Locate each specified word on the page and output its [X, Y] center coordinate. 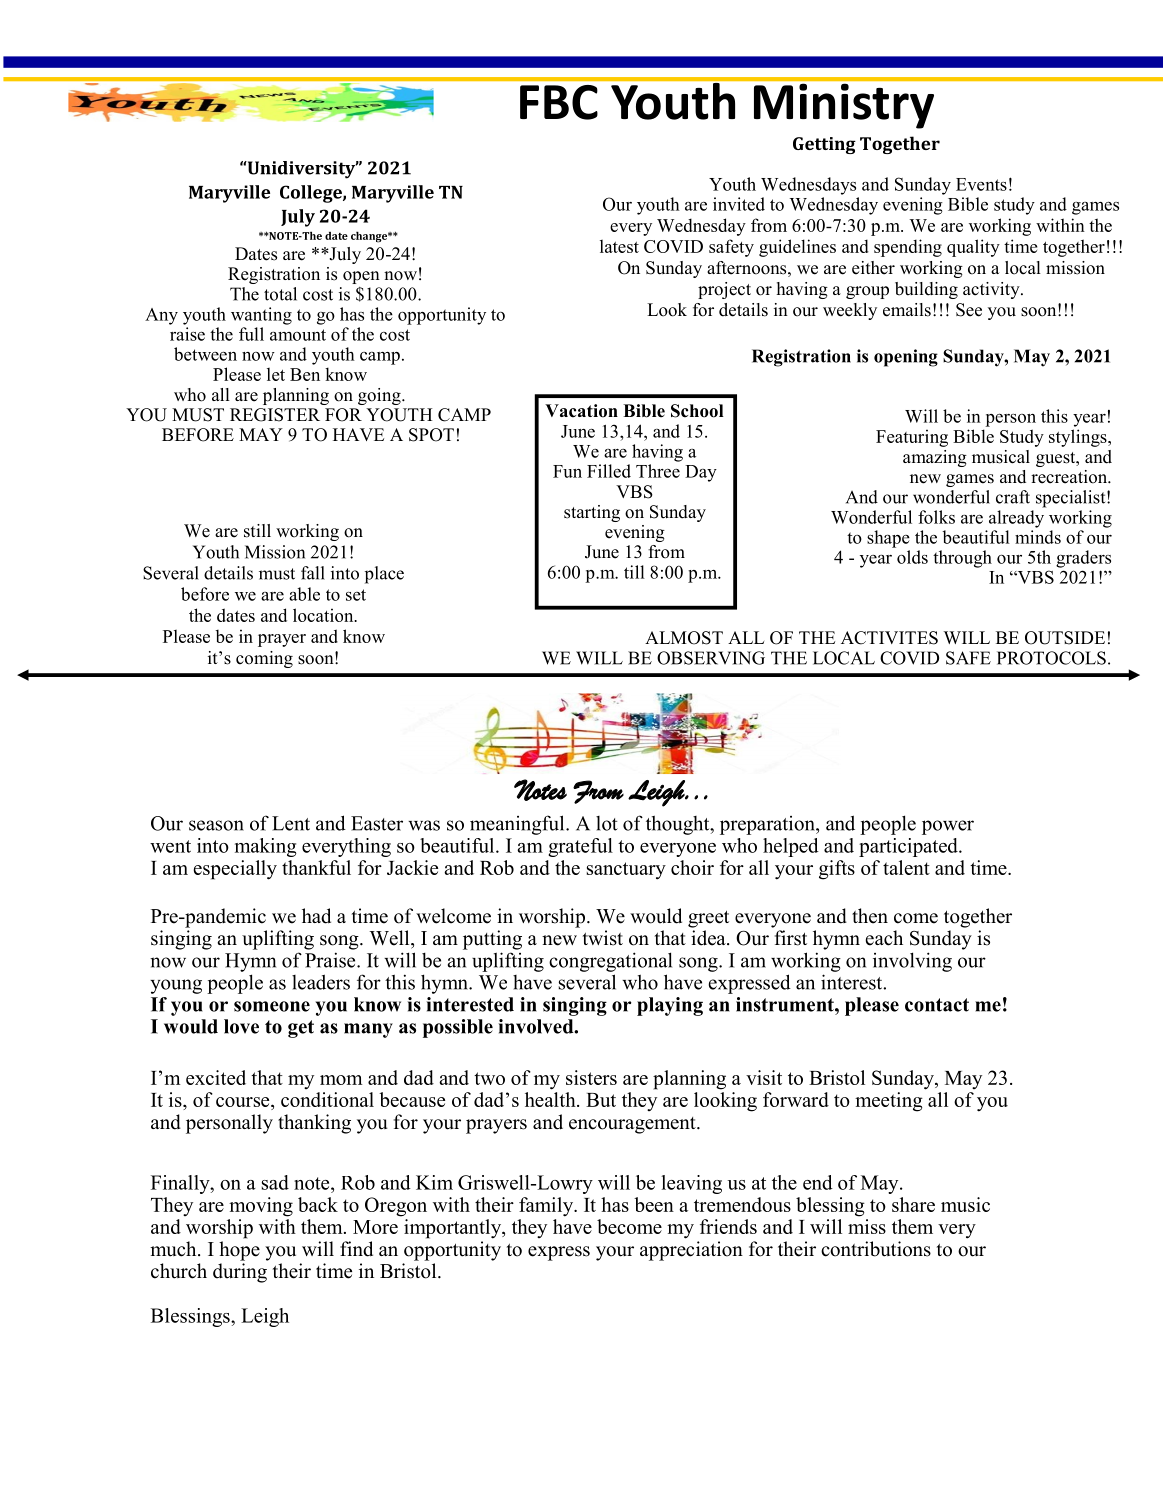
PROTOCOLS [1051, 658]
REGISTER [275, 415]
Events [981, 184]
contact [937, 1005]
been [654, 1204]
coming [264, 659]
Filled [609, 471]
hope [239, 1251]
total [280, 294]
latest [619, 246]
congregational [610, 962]
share [913, 1204]
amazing [935, 458]
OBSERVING [711, 658]
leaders [321, 982]
